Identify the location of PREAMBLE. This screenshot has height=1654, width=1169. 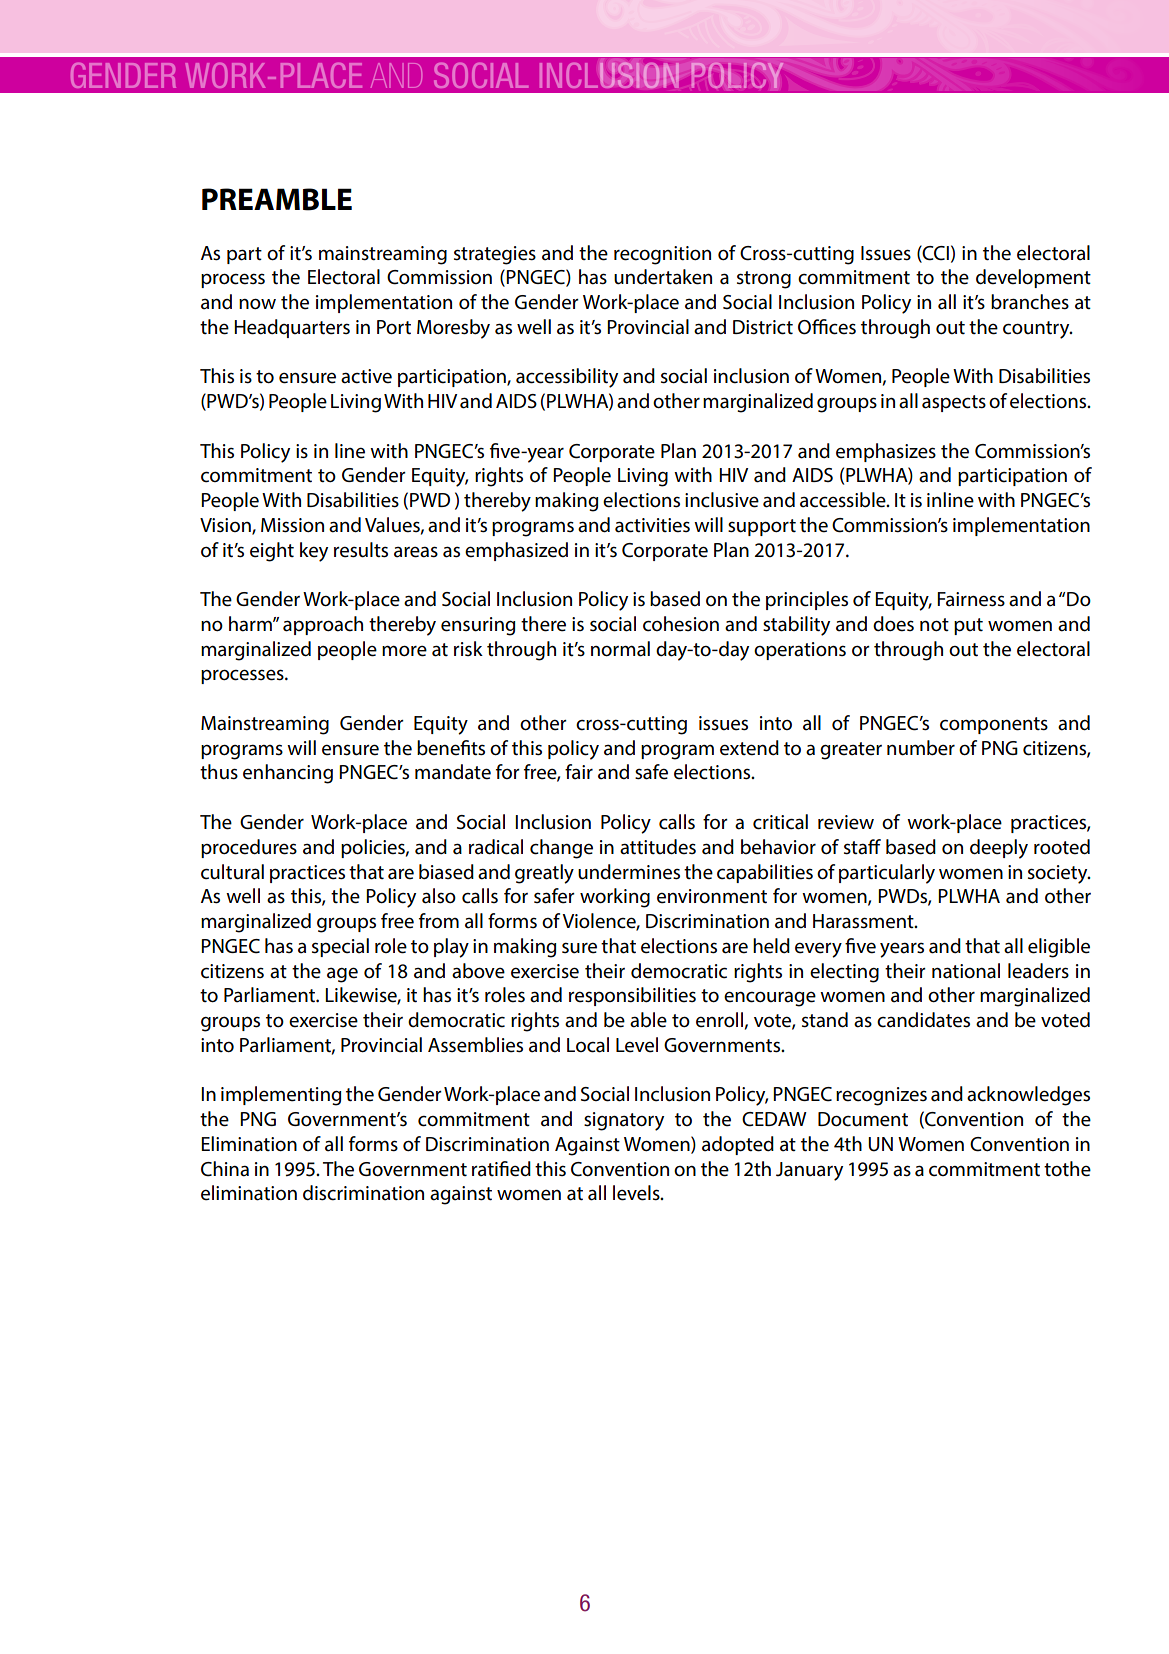
(277, 199).
